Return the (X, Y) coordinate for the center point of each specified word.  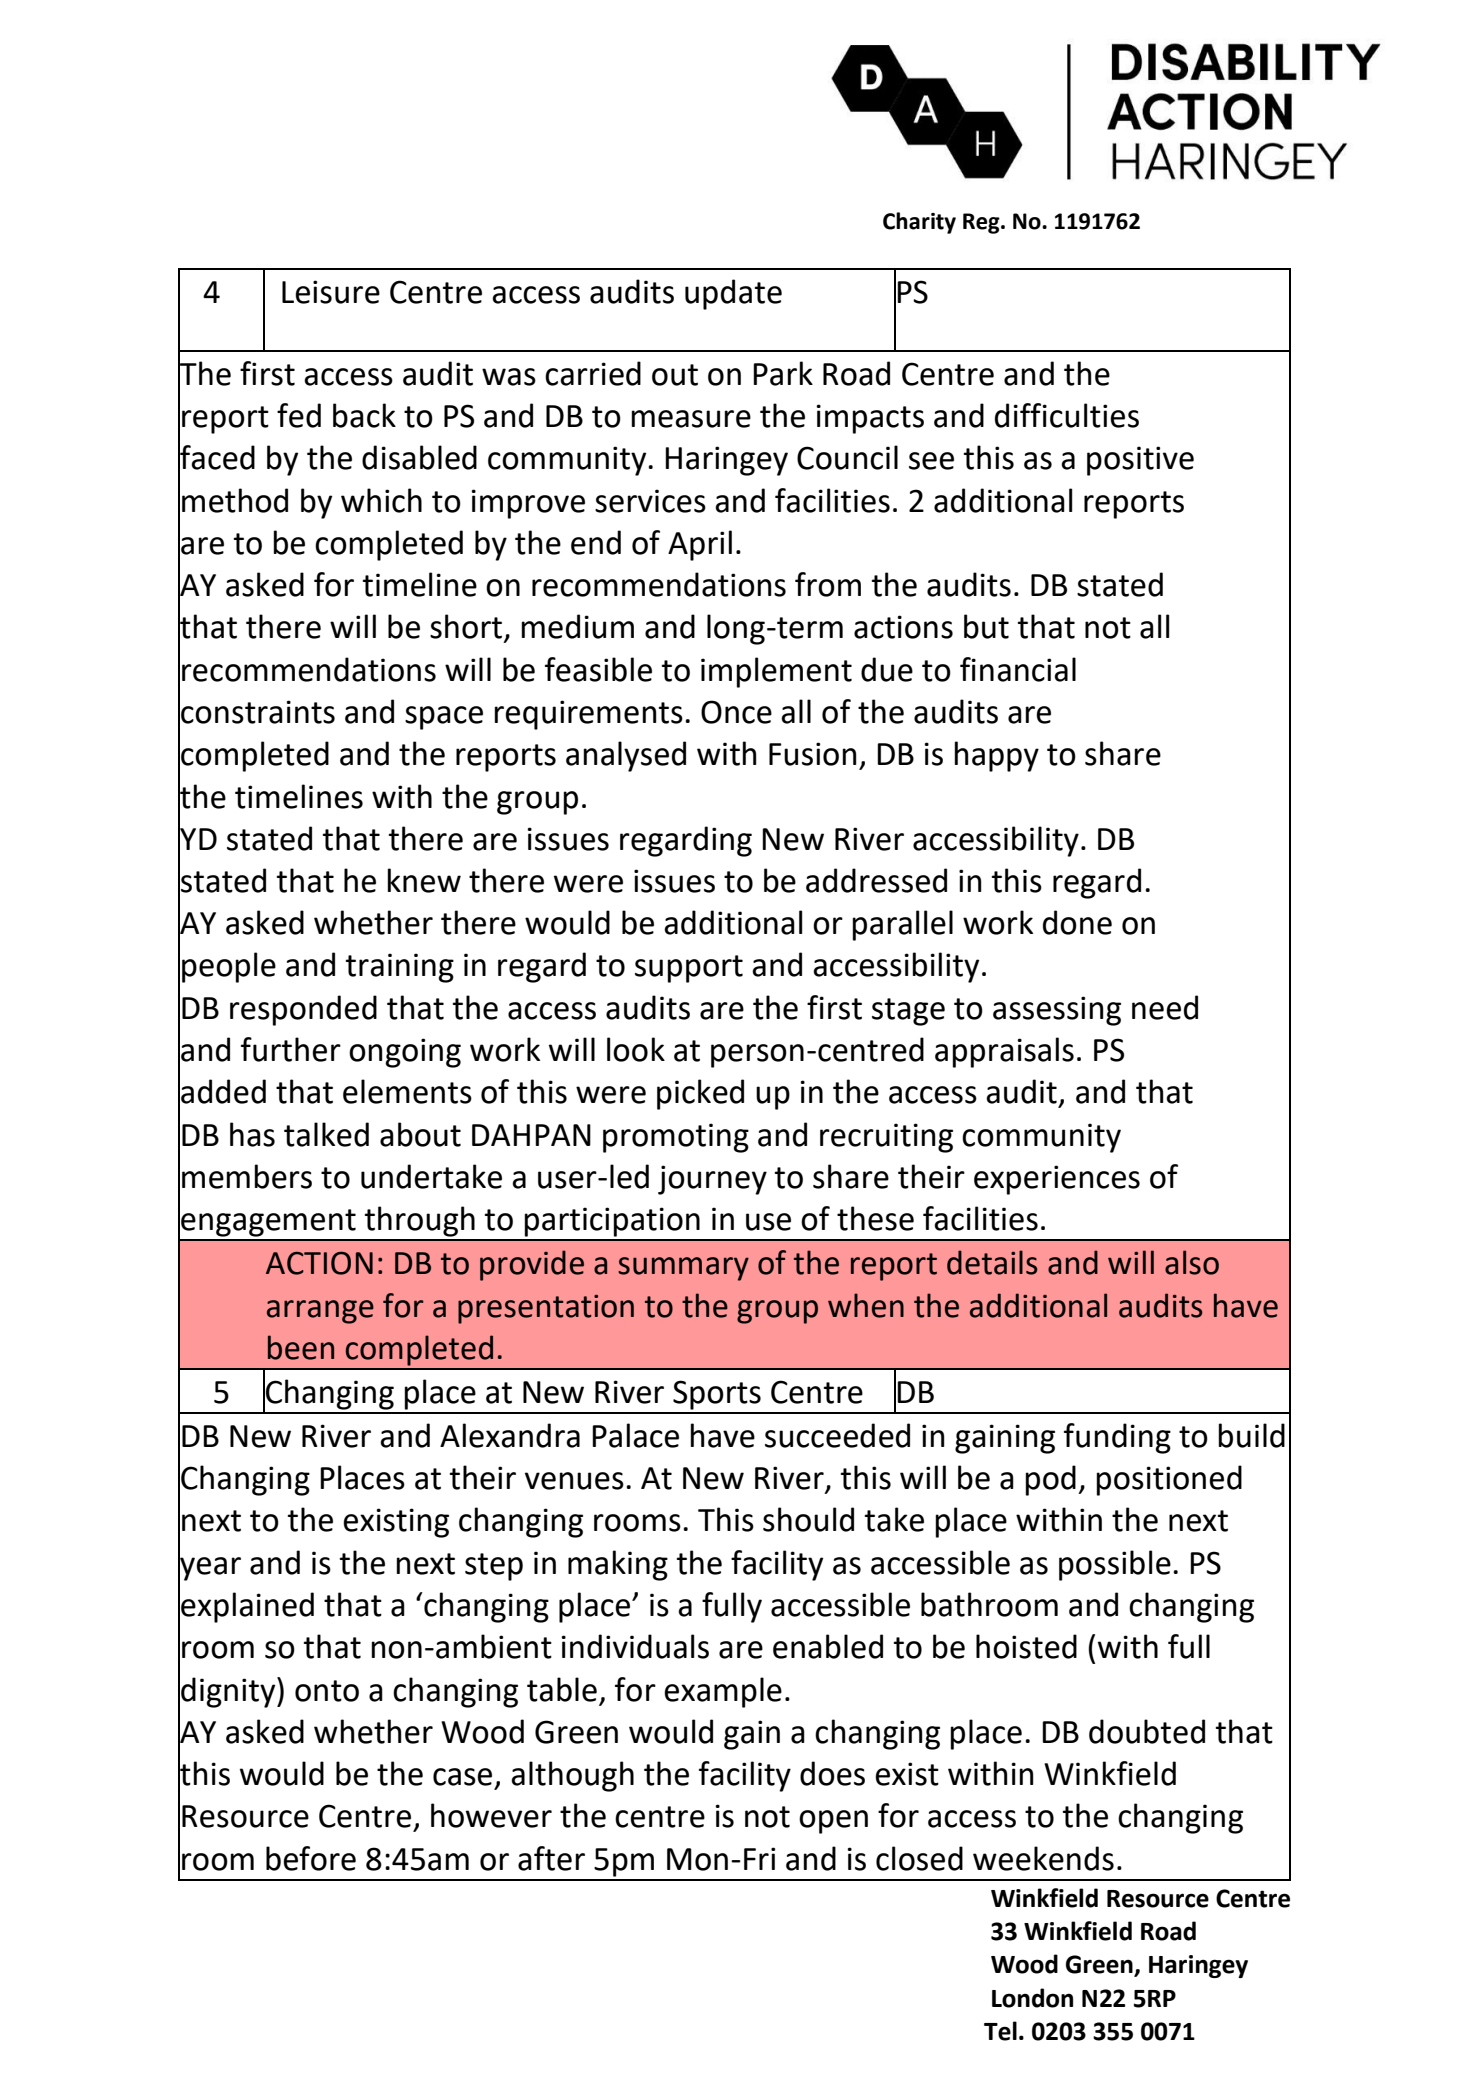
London (1032, 1998)
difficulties (1067, 415)
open (833, 1822)
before (311, 1858)
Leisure (331, 292)
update (733, 294)
